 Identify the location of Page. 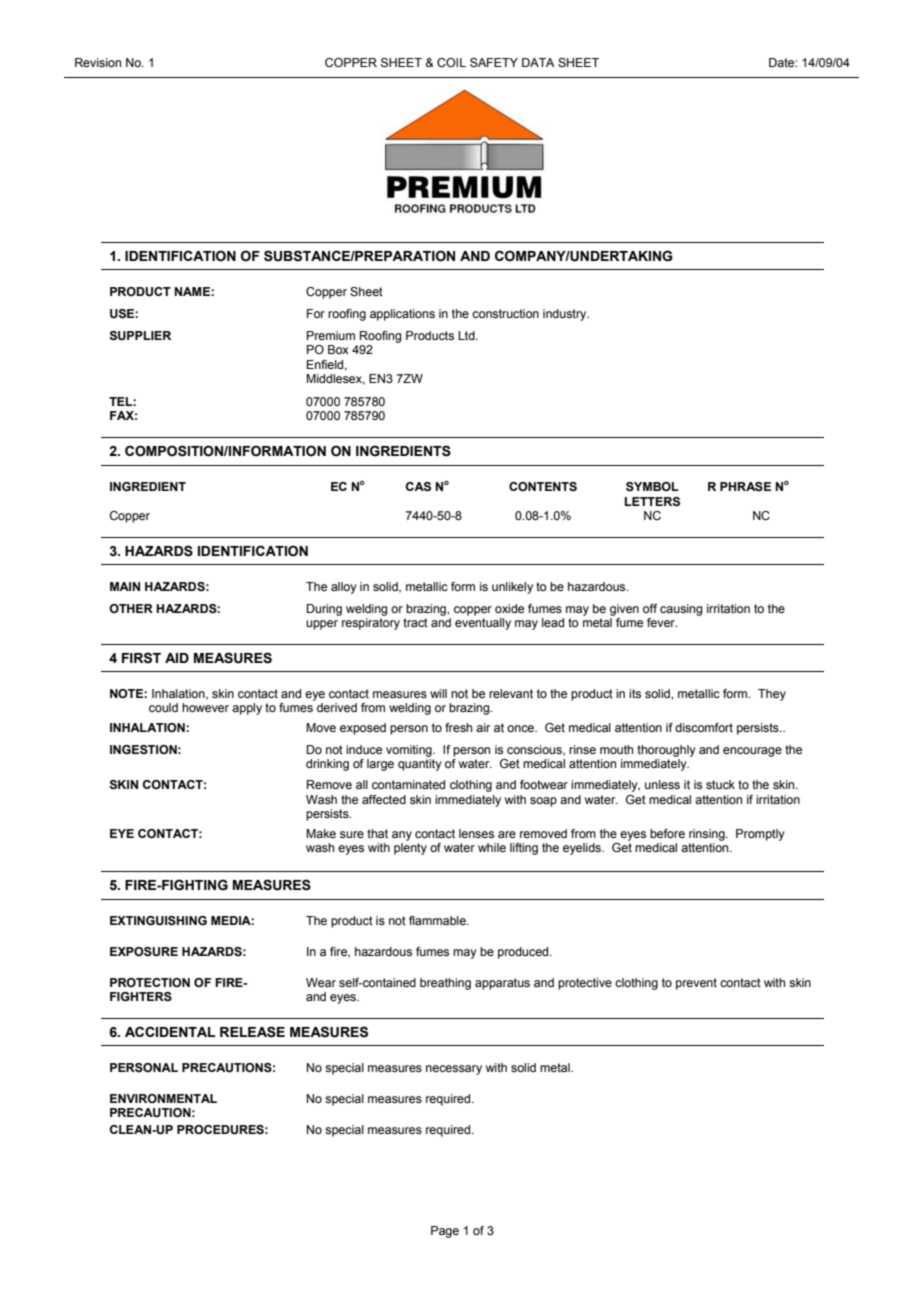
(445, 1232).
